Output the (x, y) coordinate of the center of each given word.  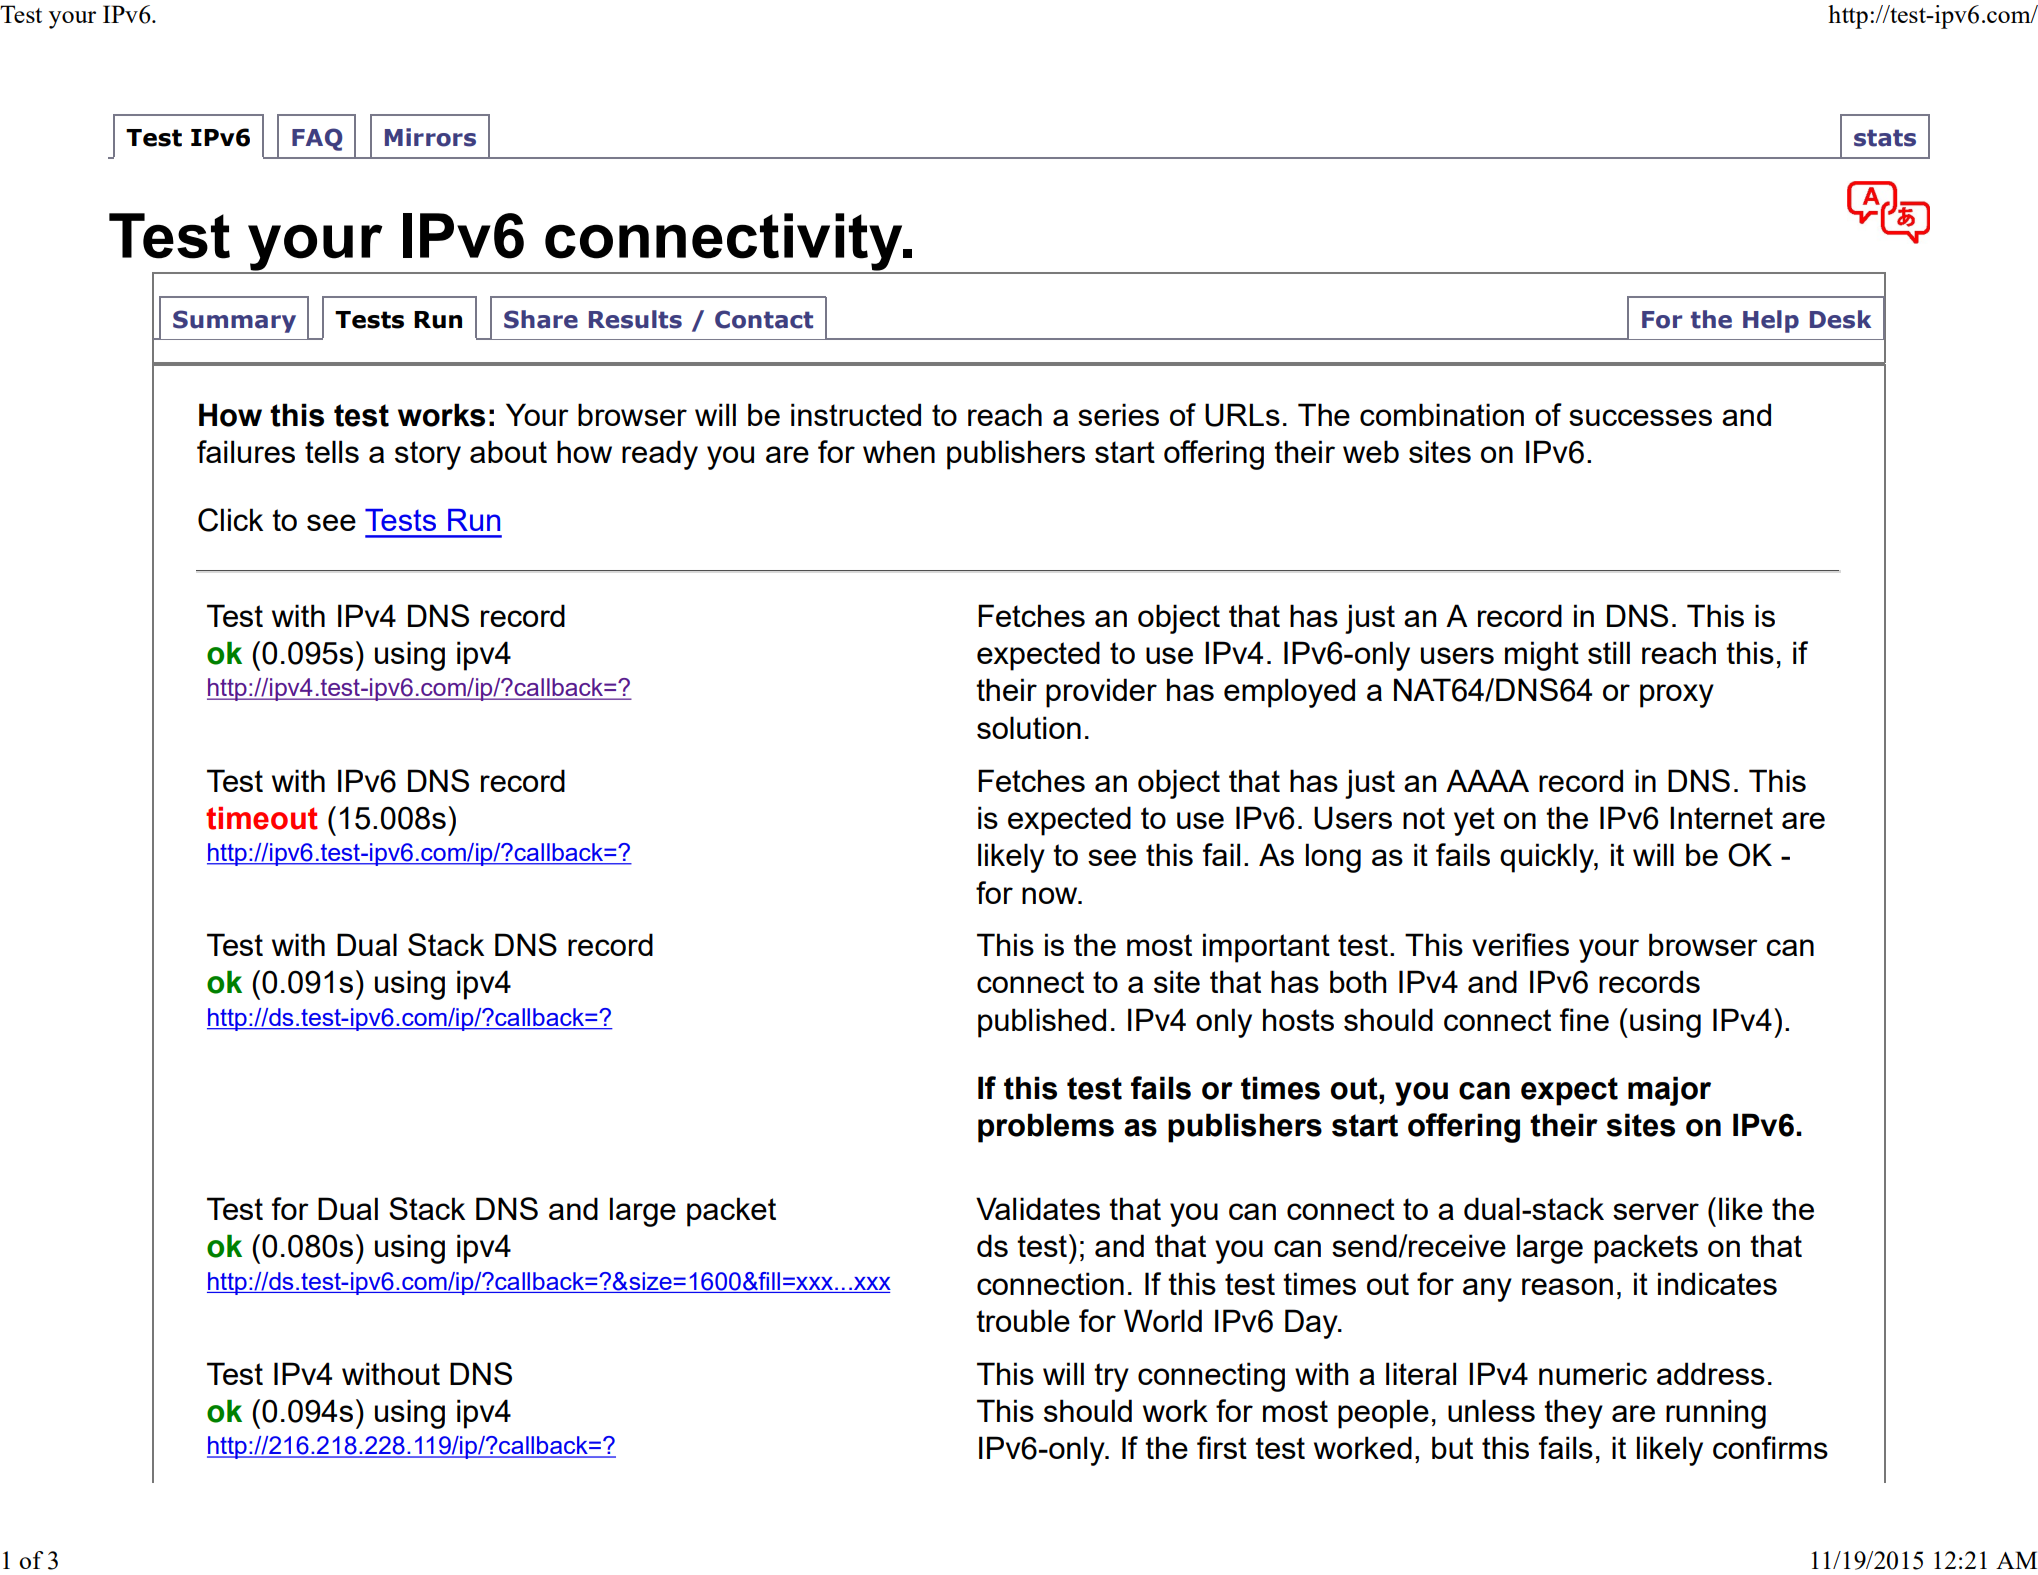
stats (1885, 138)
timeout (262, 818)
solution (1029, 727)
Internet (1721, 817)
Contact (764, 319)
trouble (1023, 1320)
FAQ (317, 139)
